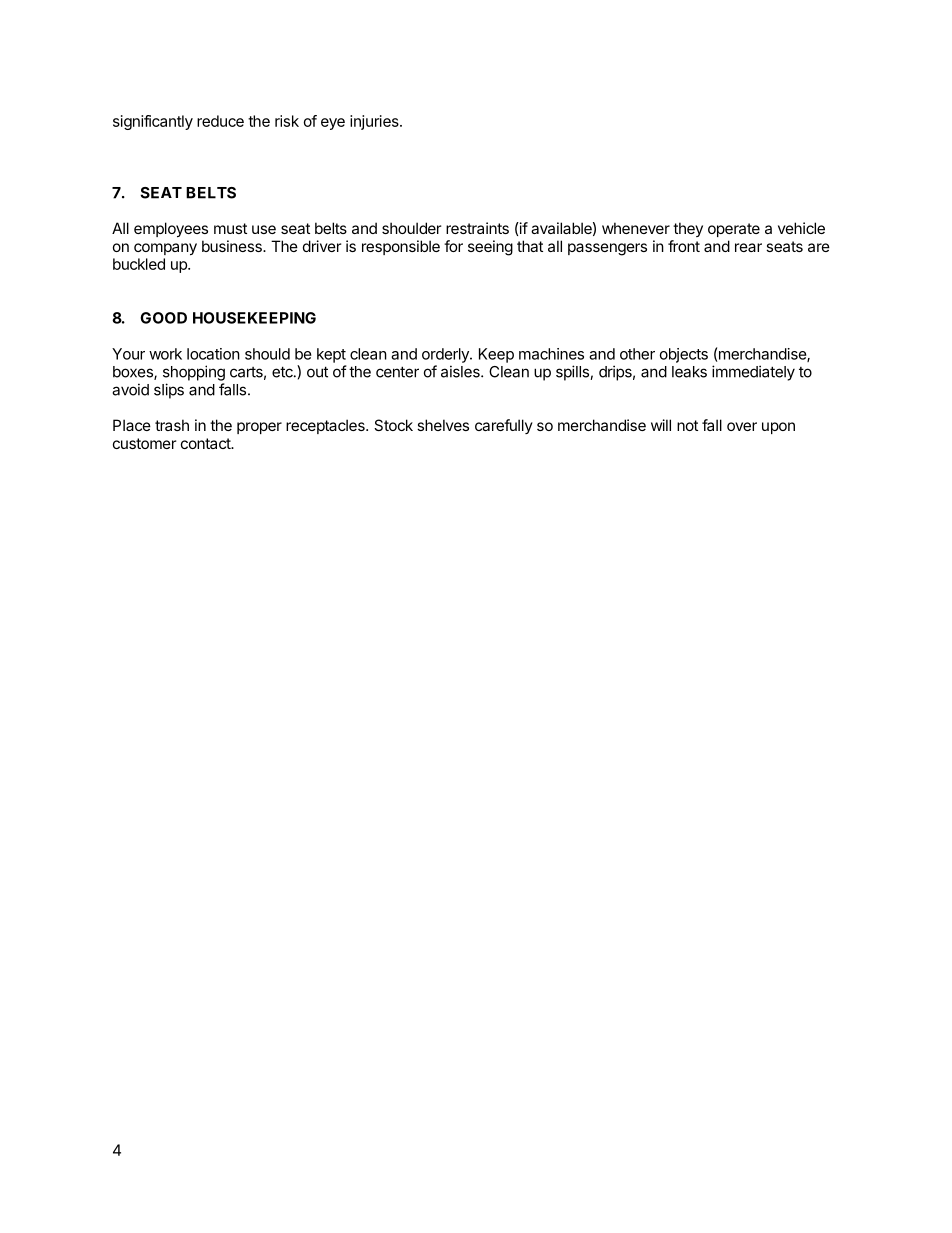 This screenshot has width=952, height=1233. Describe the element at coordinates (139, 264) in the screenshot. I see `buckled` at that location.
